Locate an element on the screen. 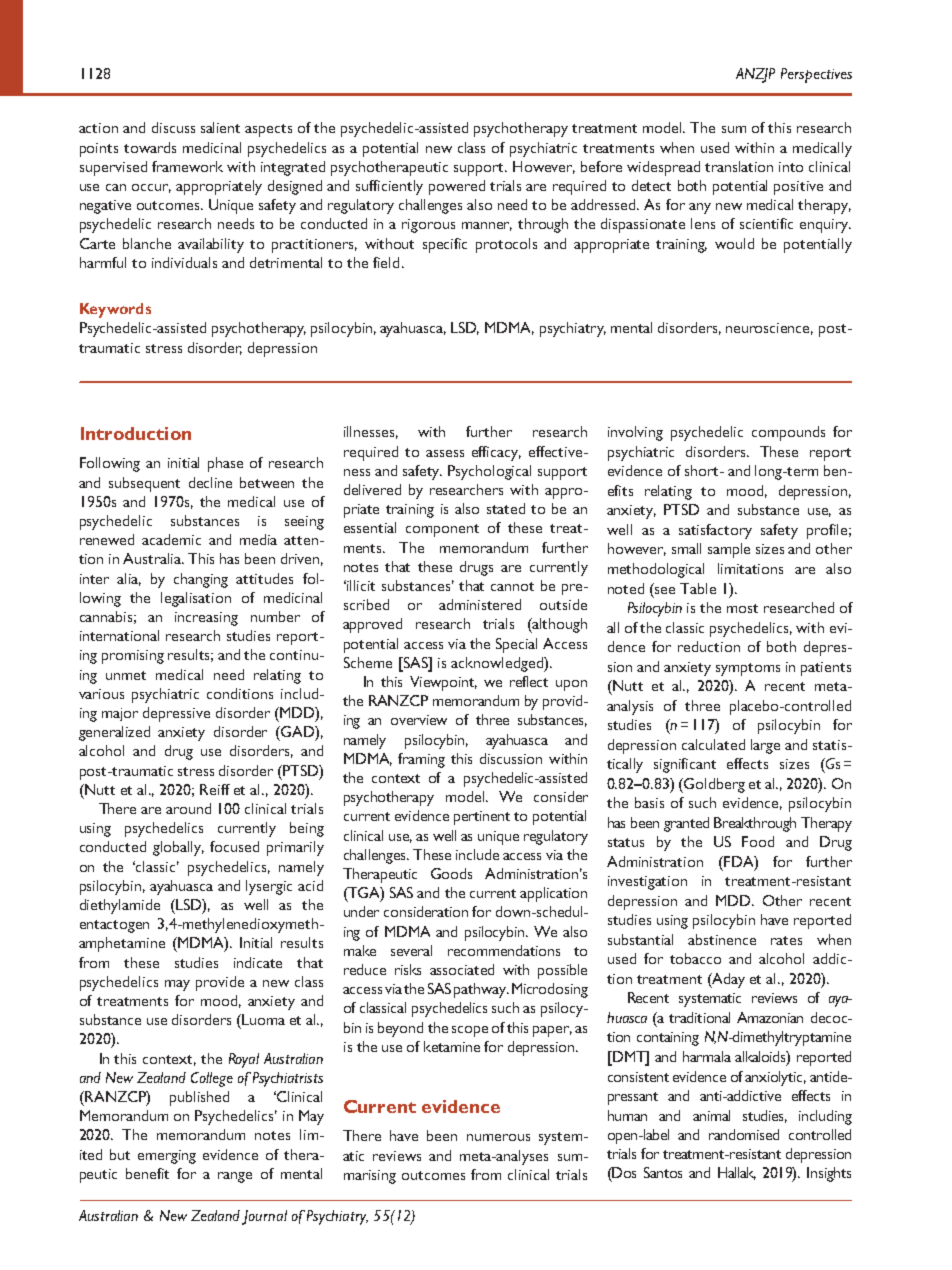 The width and height of the screenshot is (952, 1270). numerous is located at coordinates (498, 1137).
